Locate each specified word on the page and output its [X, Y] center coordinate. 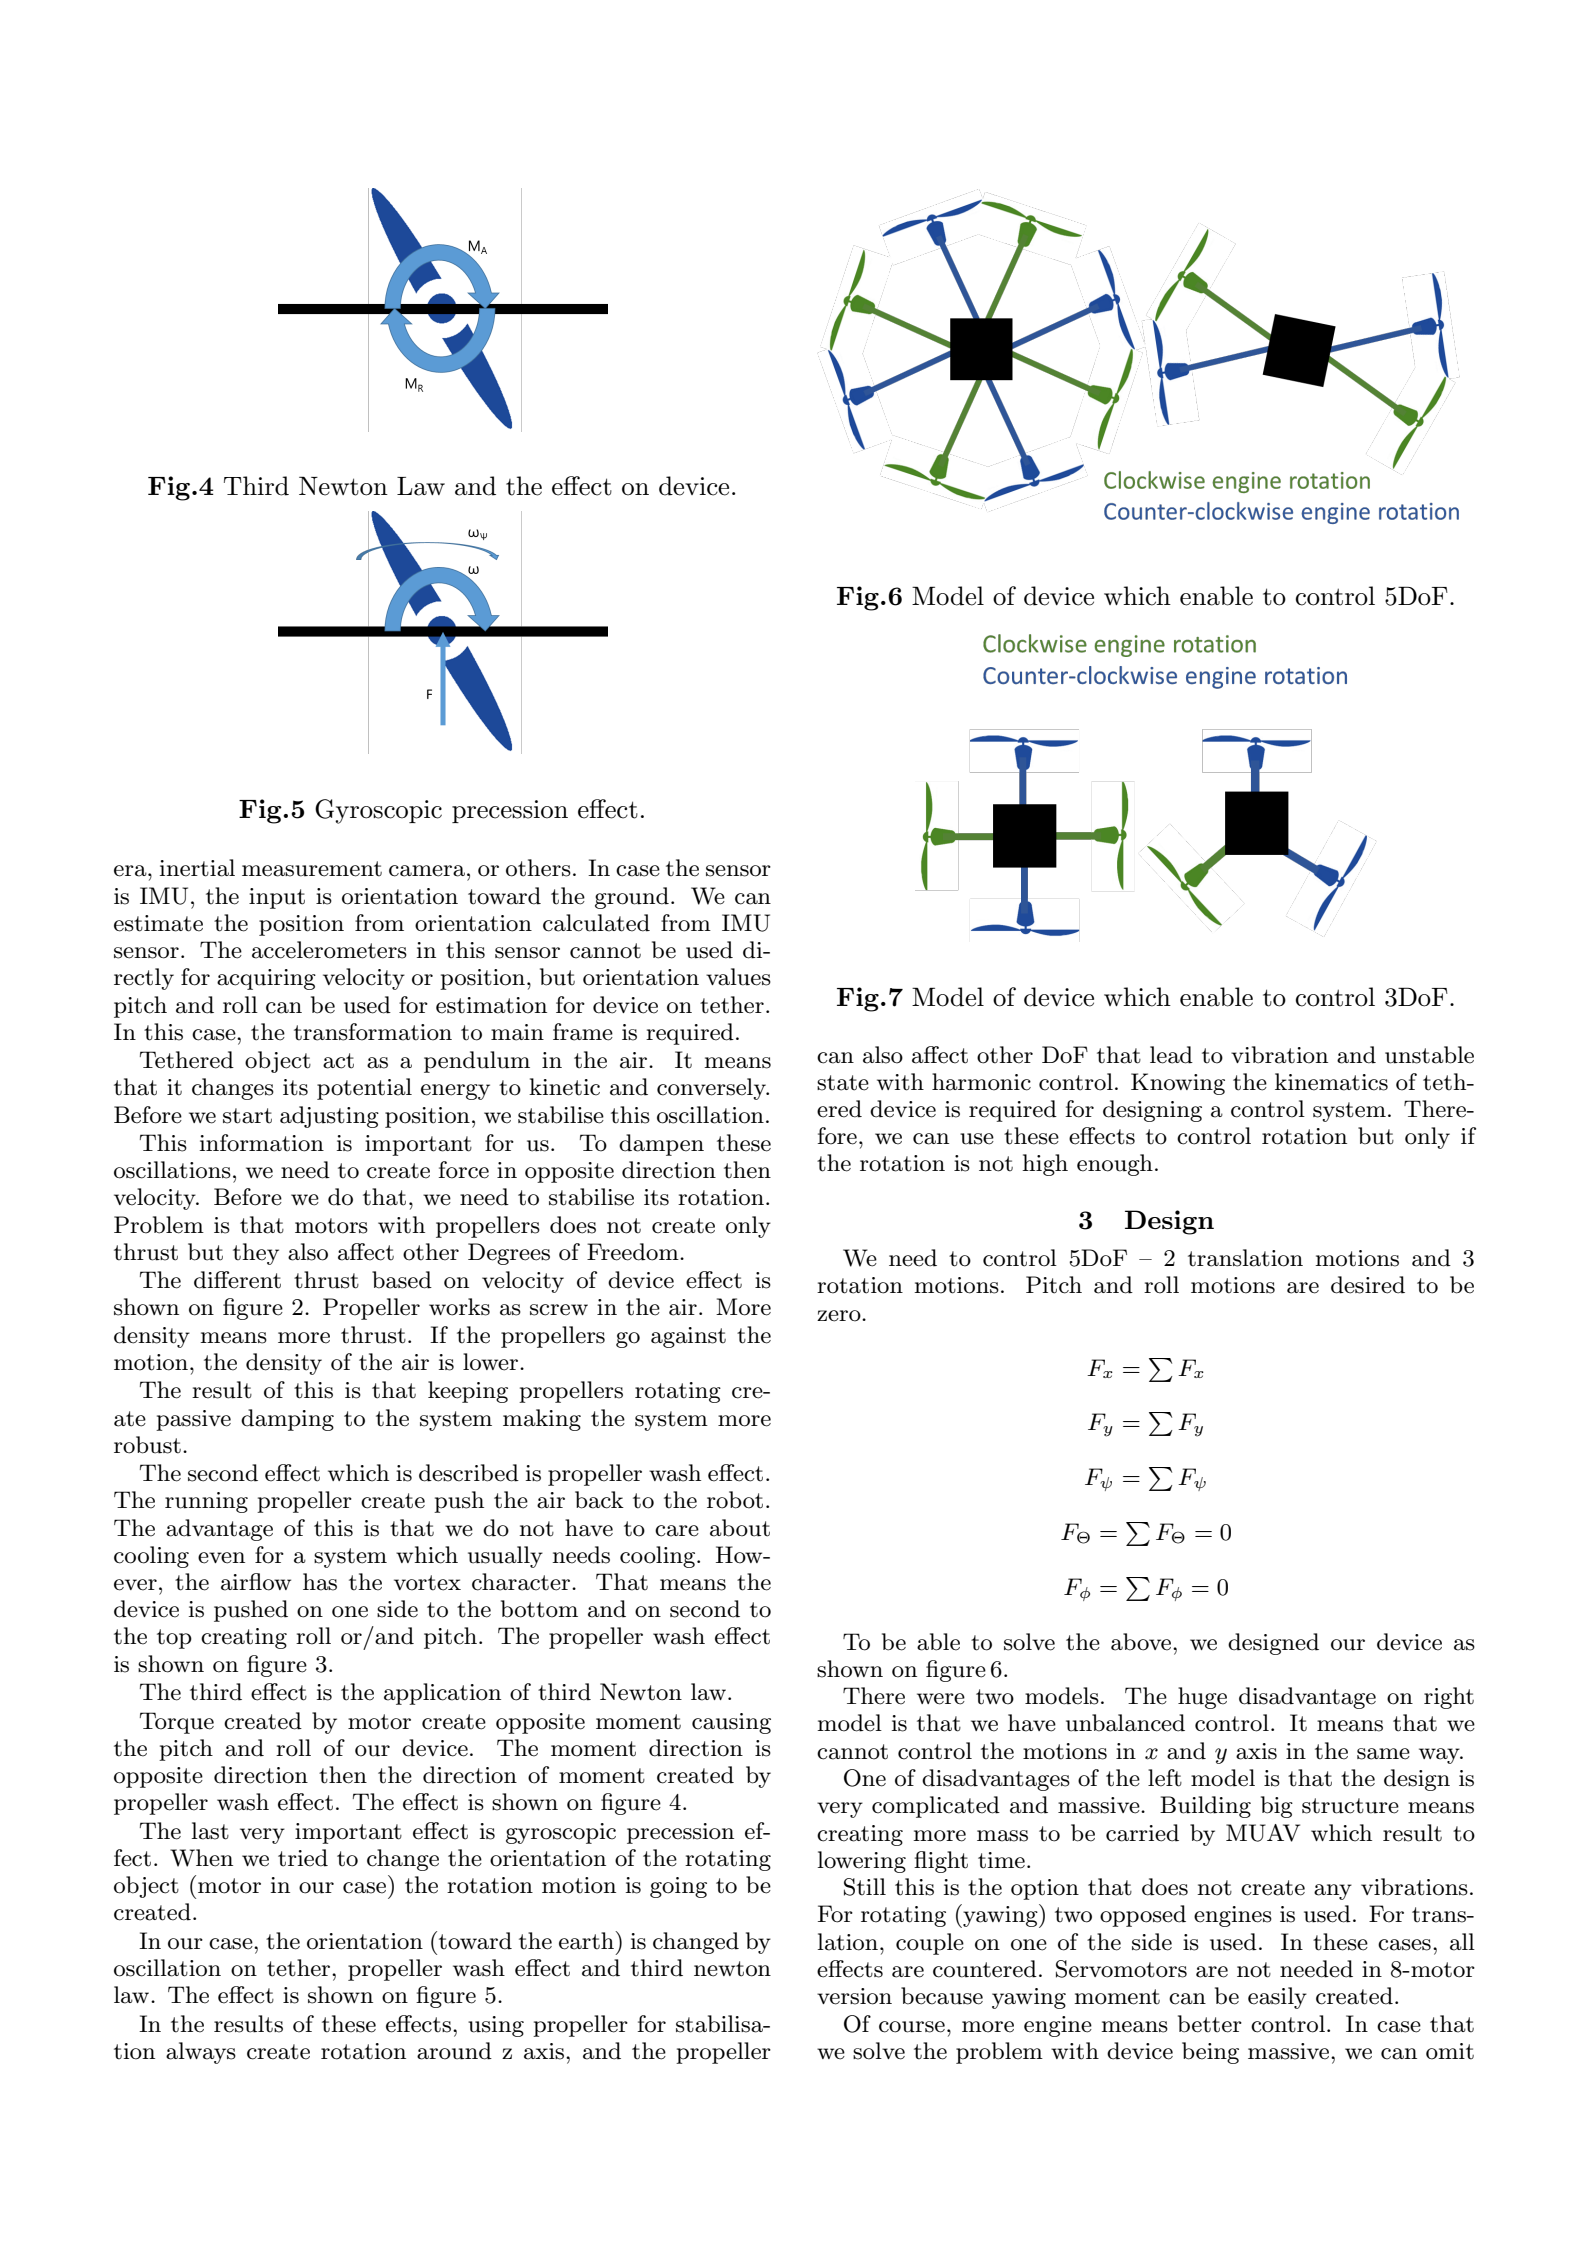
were [941, 1699]
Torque [177, 1723]
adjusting [329, 1117]
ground [632, 898]
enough [1115, 1165]
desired [1368, 1285]
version [854, 1996]
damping [287, 1420]
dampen [661, 1145]
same [1383, 1754]
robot [735, 1500]
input [277, 898]
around [454, 2051]
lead [1171, 1055]
